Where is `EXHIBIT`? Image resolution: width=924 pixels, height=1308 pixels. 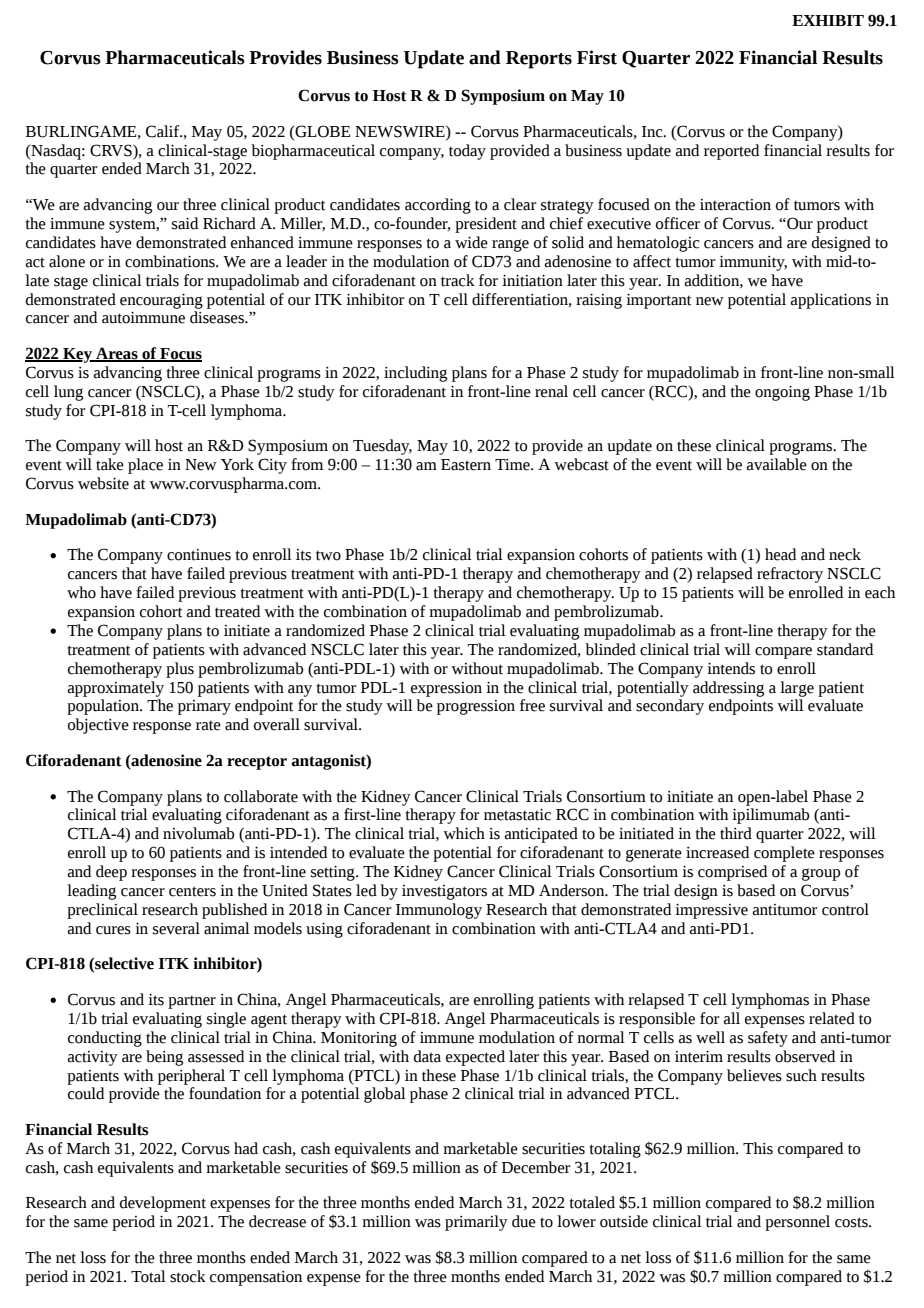 EXHIBIT is located at coordinates (828, 20).
